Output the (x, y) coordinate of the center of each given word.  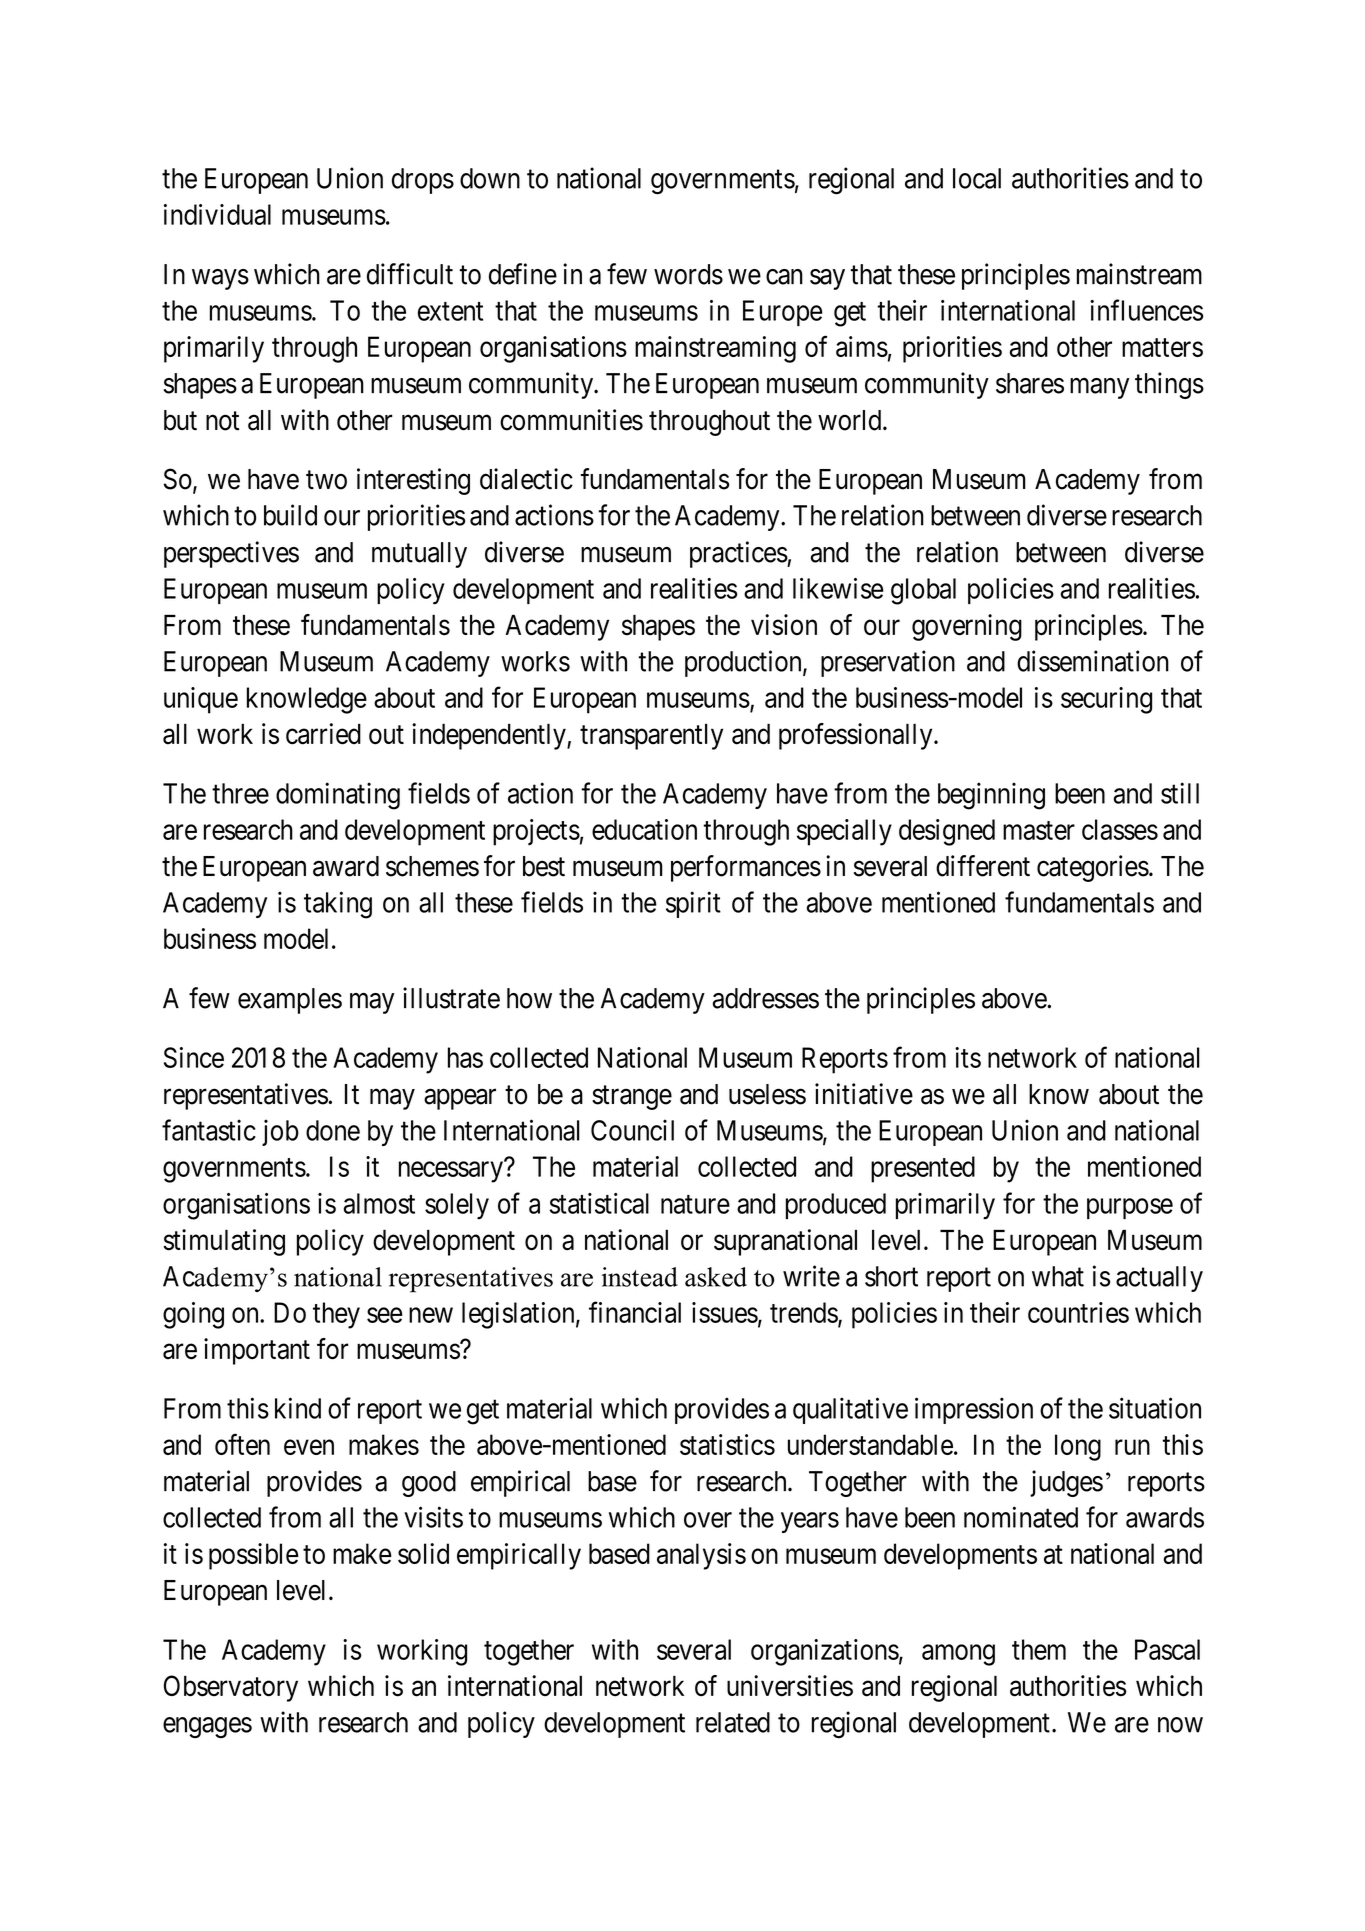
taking (338, 905)
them (1039, 1649)
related (733, 1722)
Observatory (231, 1688)
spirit (693, 904)
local (977, 178)
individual (217, 214)
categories (1093, 868)
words (688, 274)
